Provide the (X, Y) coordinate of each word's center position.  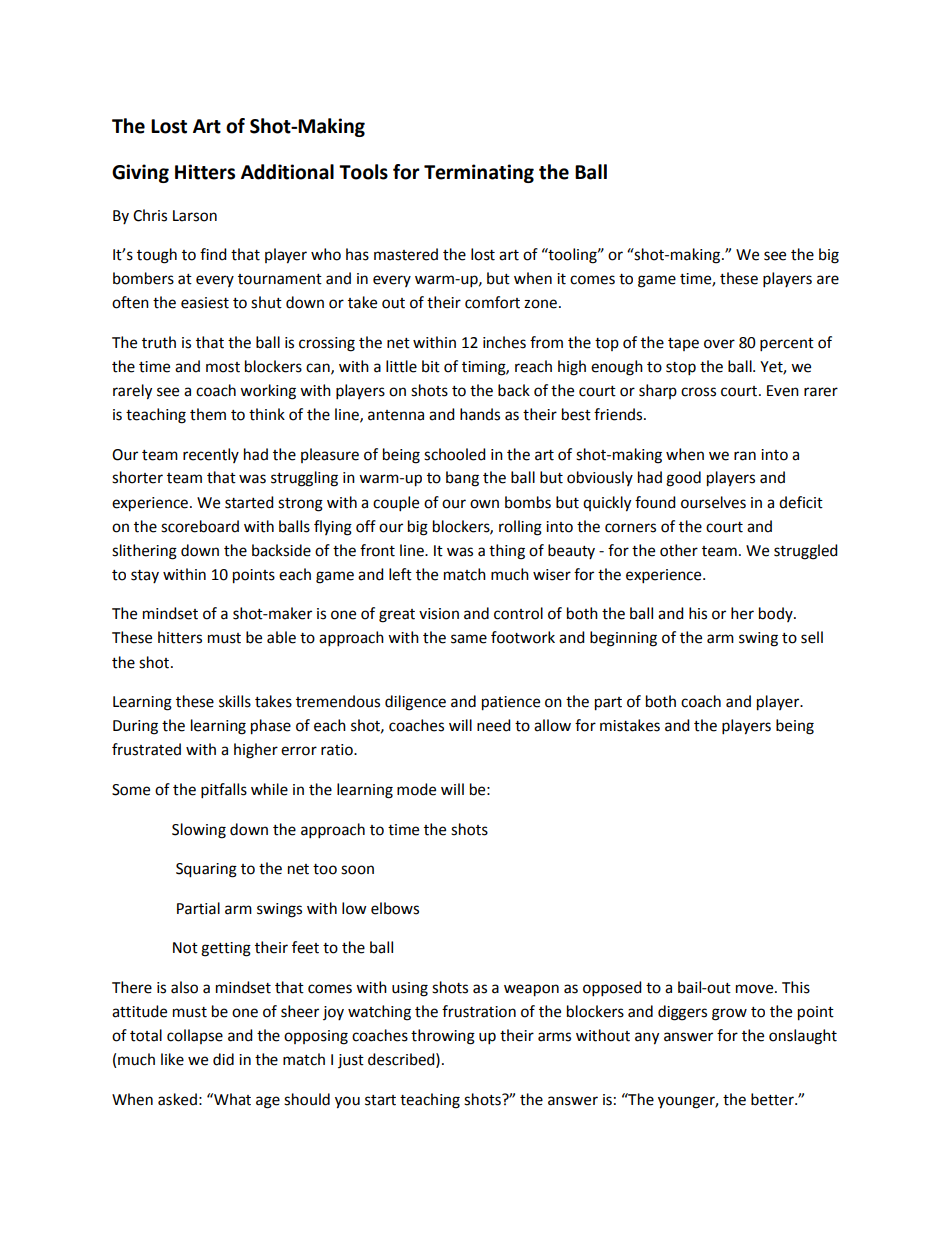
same (469, 639)
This (796, 987)
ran (745, 456)
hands (480, 414)
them (208, 414)
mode (416, 789)
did (223, 1059)
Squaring (206, 870)
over (719, 344)
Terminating (479, 173)
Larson (195, 216)
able (281, 637)
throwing (443, 1037)
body (777, 614)
